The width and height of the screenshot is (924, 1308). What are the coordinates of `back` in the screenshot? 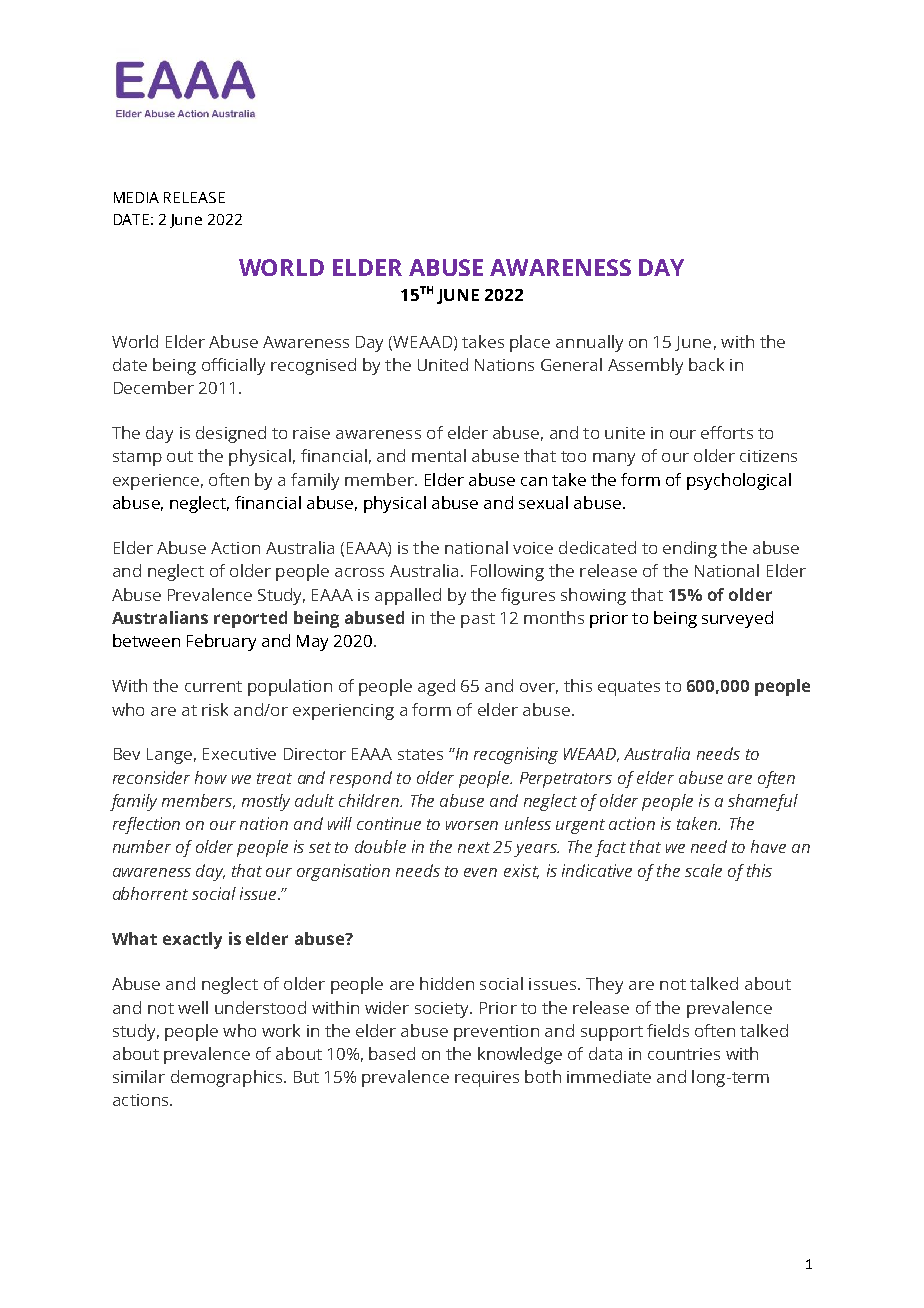 It's located at (706, 364).
